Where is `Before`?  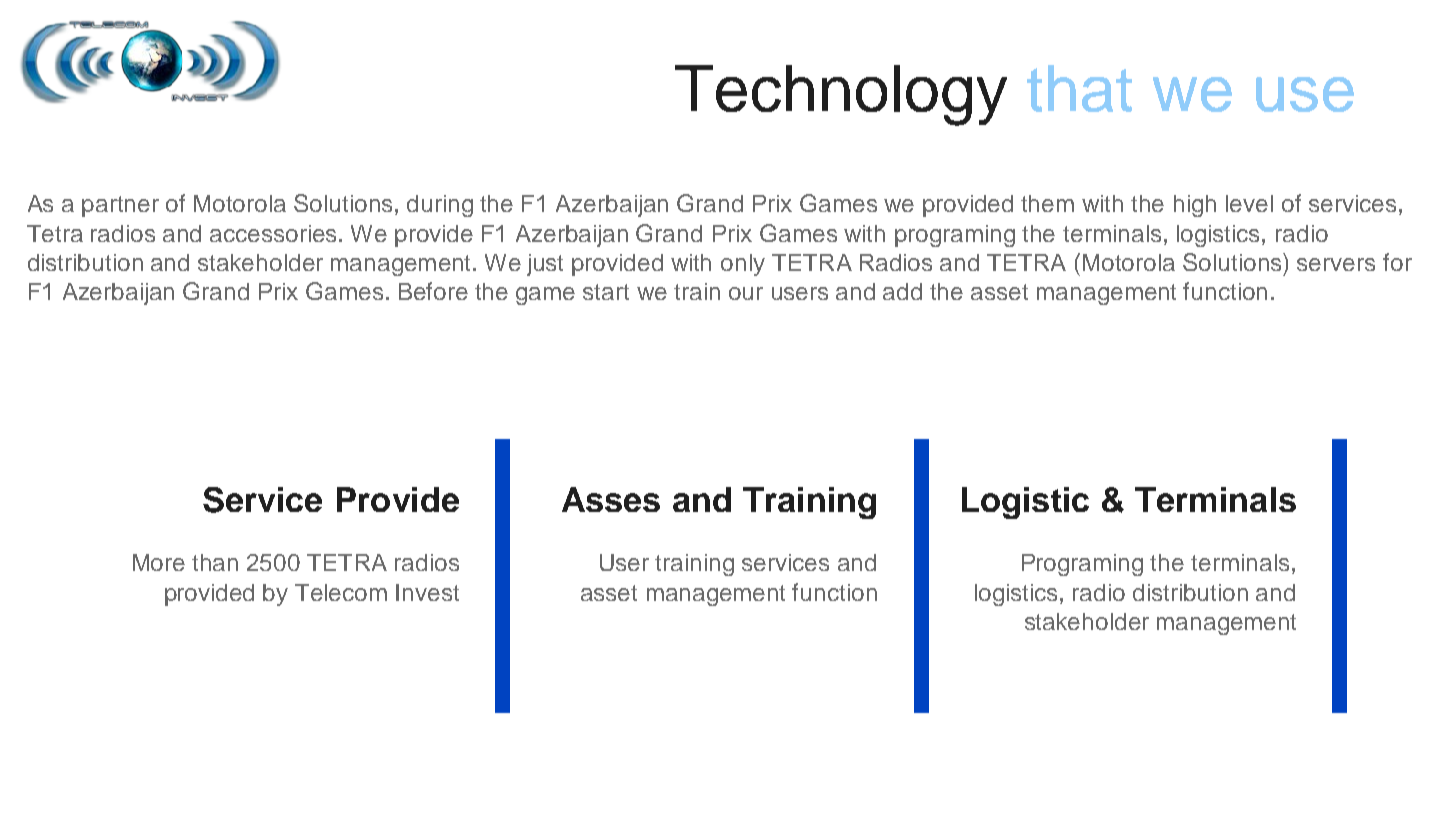 Before is located at coordinates (433, 291).
